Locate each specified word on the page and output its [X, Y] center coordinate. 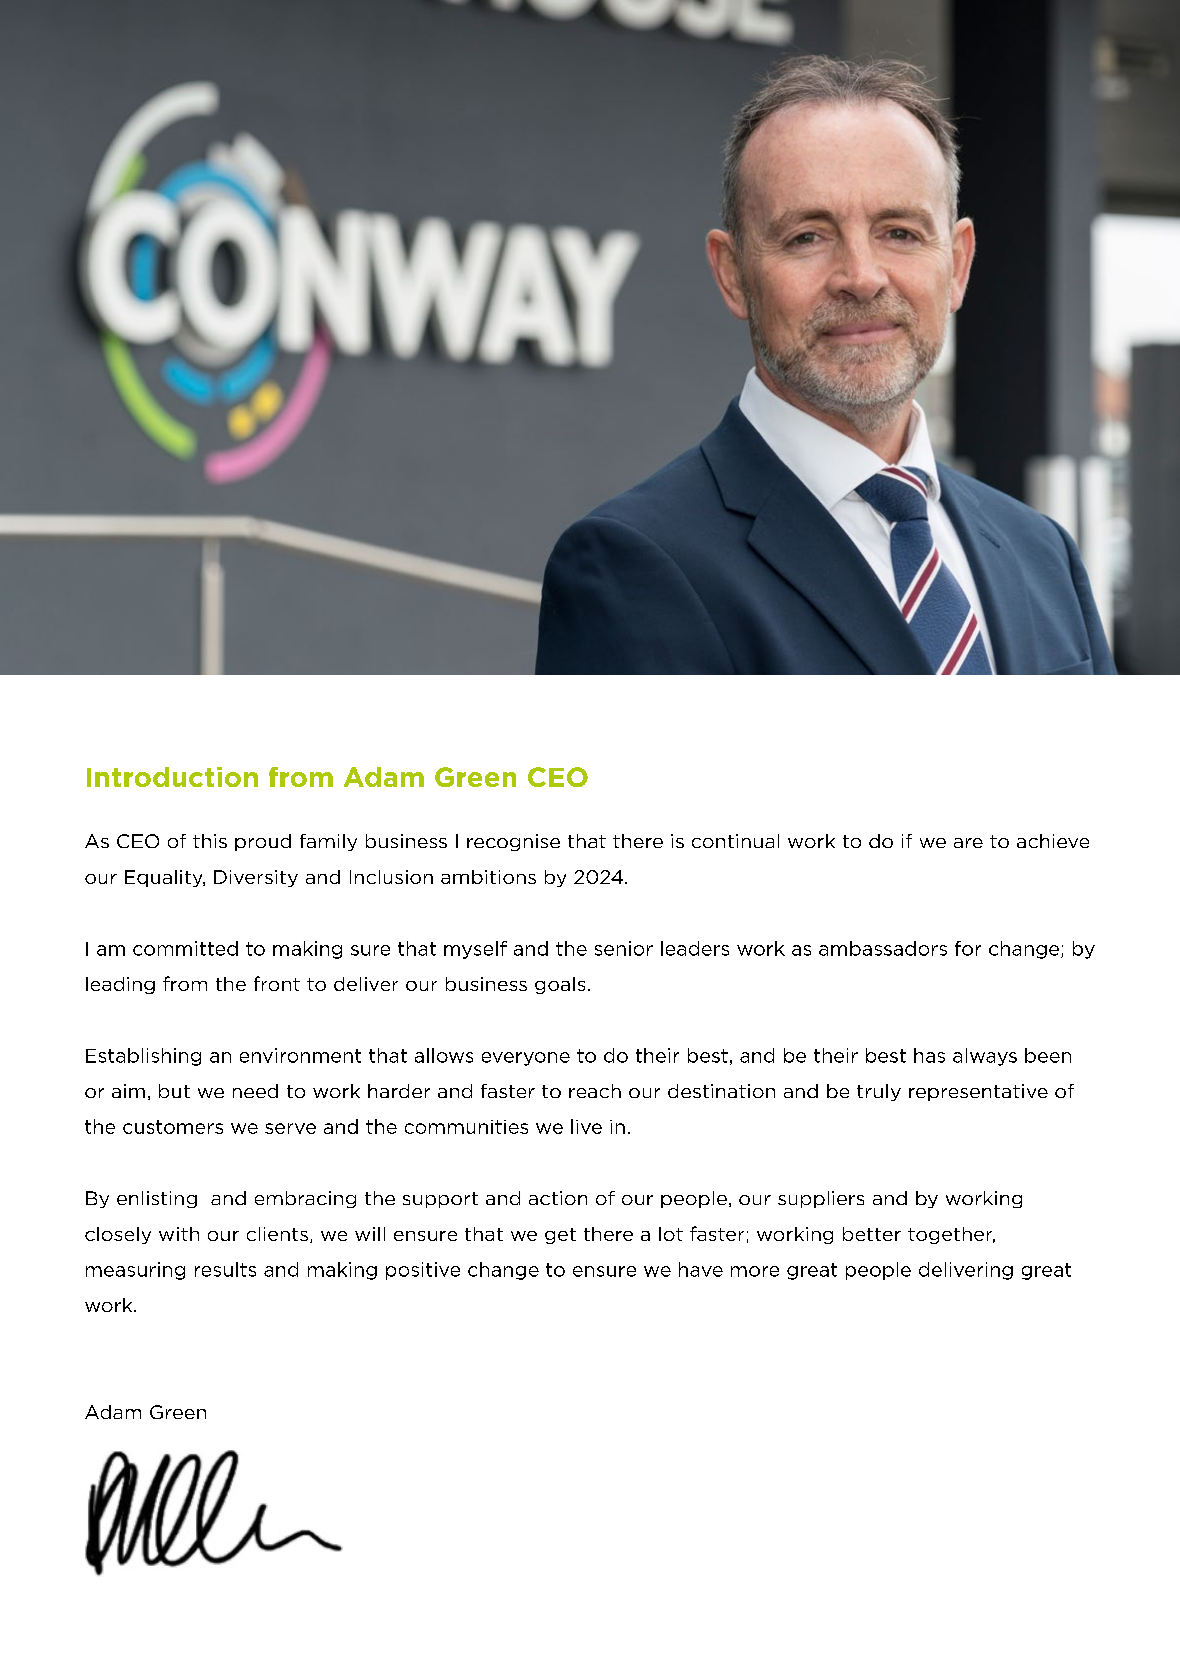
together [951, 1235]
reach [595, 1091]
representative [978, 1092]
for [968, 948]
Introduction [172, 777]
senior [624, 948]
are [968, 843]
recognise [513, 842]
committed [185, 948]
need [255, 1091]
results [225, 1269]
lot [671, 1234]
